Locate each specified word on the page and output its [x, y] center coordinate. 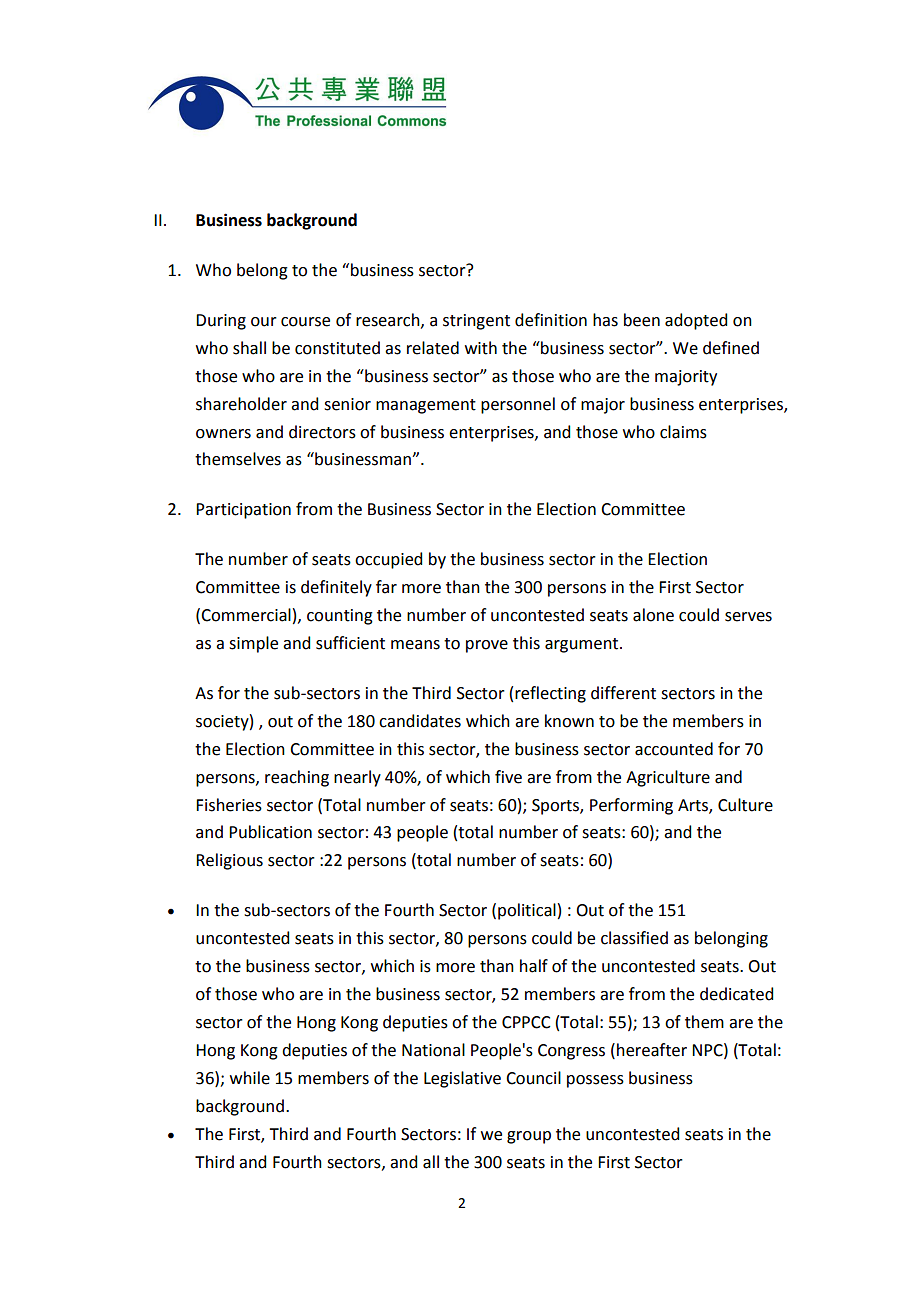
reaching [297, 778]
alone [653, 615]
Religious [229, 861]
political [527, 911]
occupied [388, 560]
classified [634, 938]
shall [249, 348]
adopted [696, 321]
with [481, 348]
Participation [243, 511]
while [250, 1078]
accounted [674, 749]
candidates [420, 721]
